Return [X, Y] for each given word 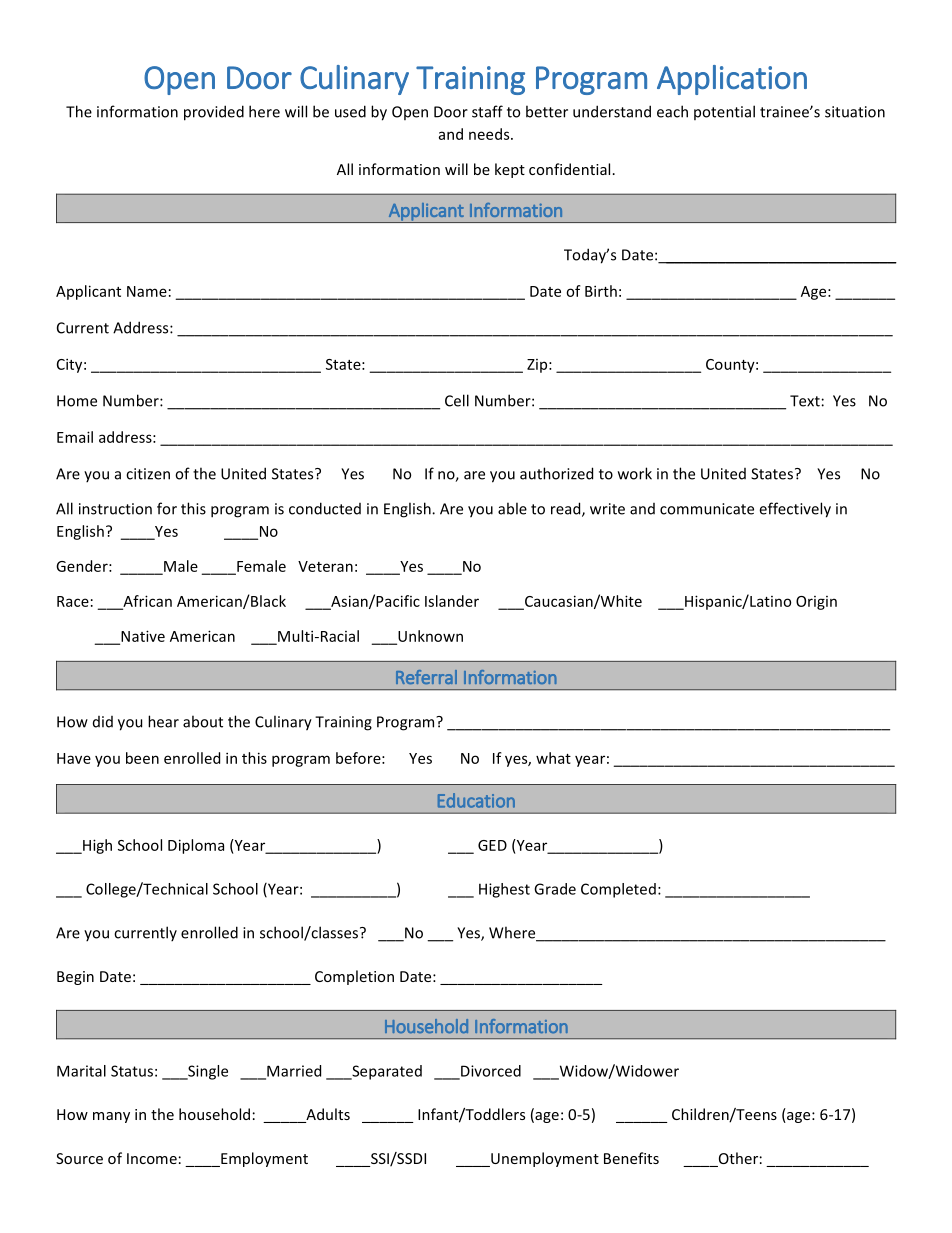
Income [152, 1158]
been [142, 758]
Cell [457, 400]
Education [476, 800]
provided [214, 113]
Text [805, 401]
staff [487, 111]
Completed [618, 890]
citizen [148, 474]
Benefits [631, 1158]
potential [724, 112]
